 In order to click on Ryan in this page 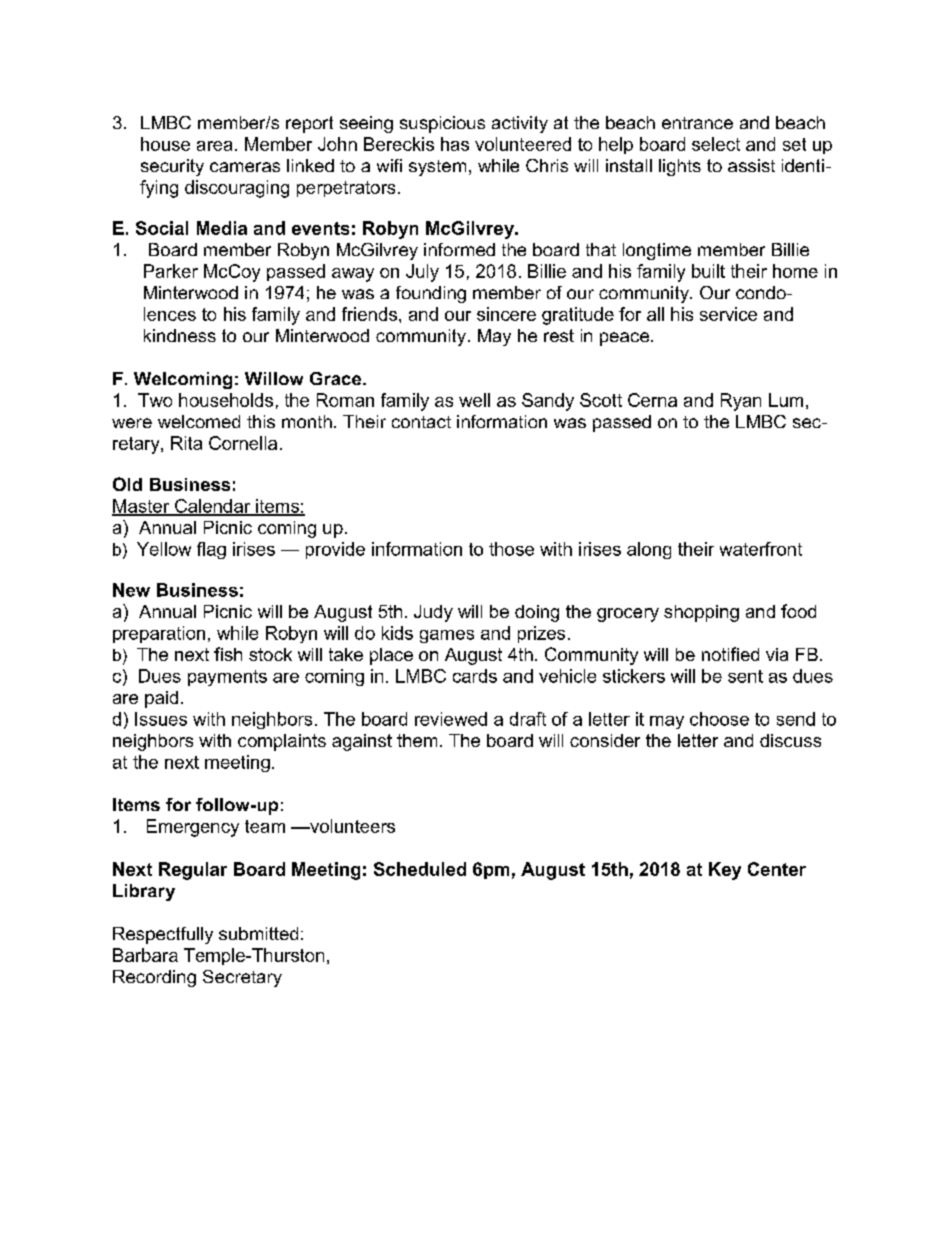, I will do `click(741, 402)`.
